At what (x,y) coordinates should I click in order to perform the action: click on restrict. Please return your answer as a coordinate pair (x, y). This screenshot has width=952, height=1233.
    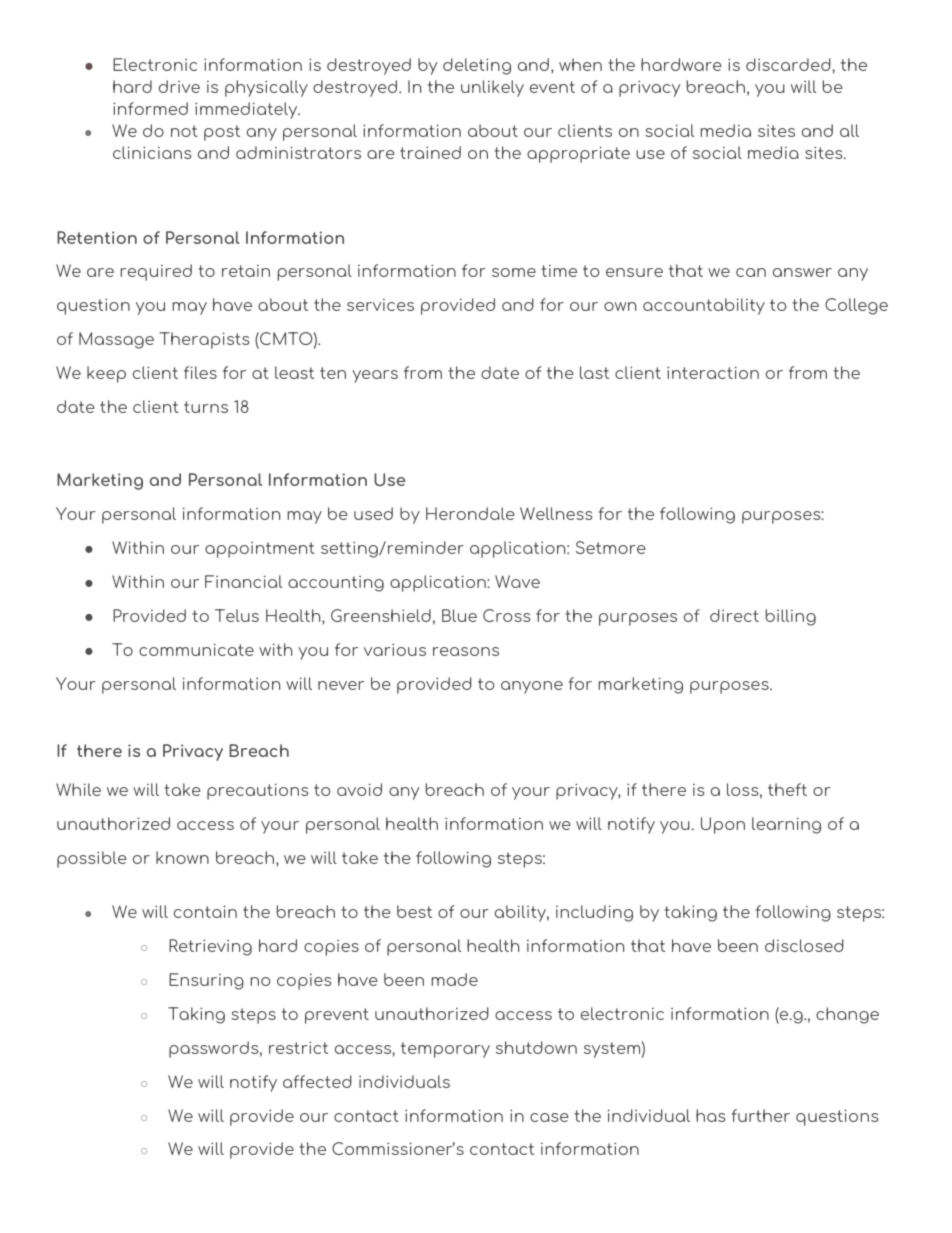
    Looking at the image, I should click on (298, 1047).
